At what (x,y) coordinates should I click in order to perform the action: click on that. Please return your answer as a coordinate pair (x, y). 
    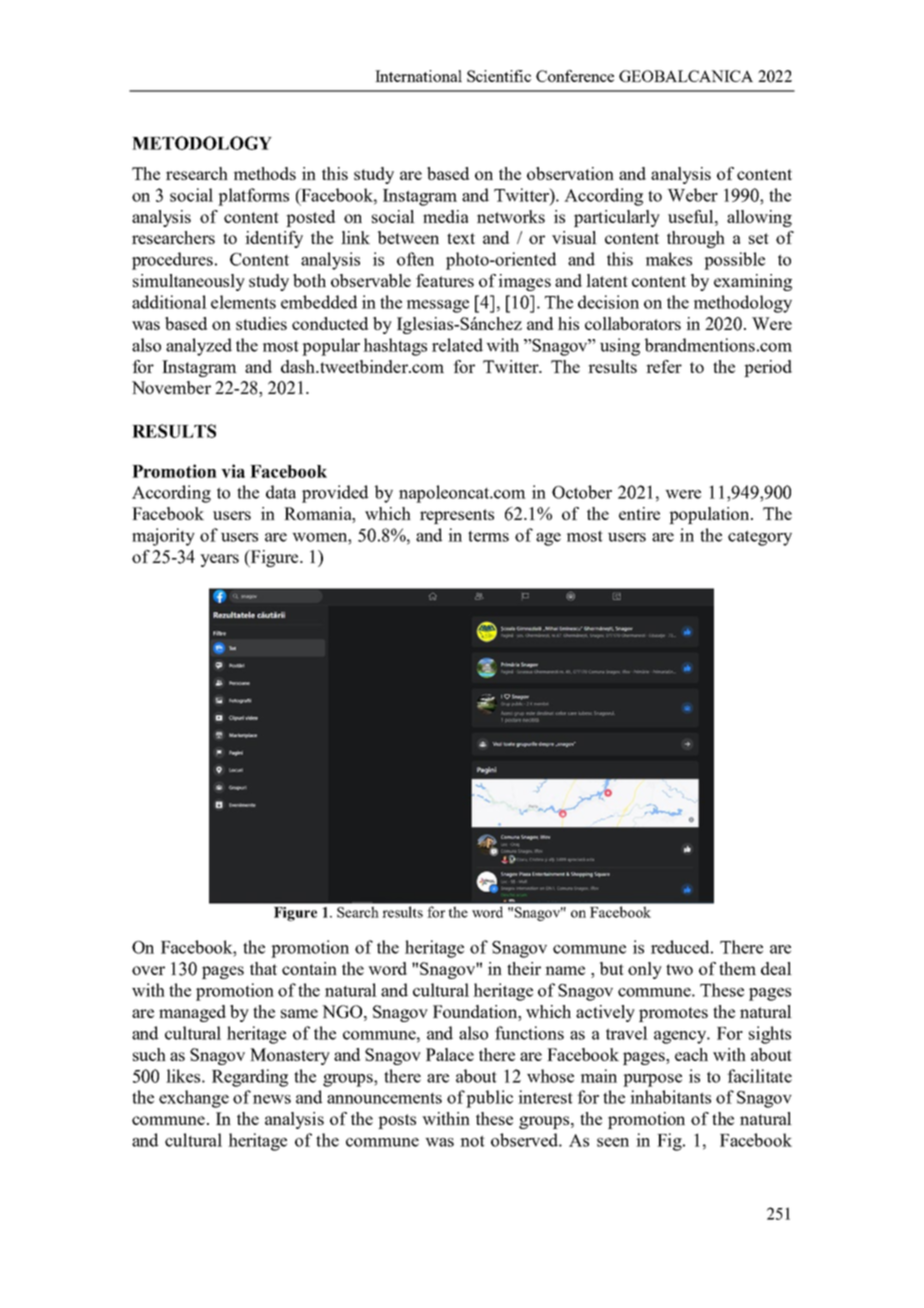
    Looking at the image, I should click on (263, 968).
